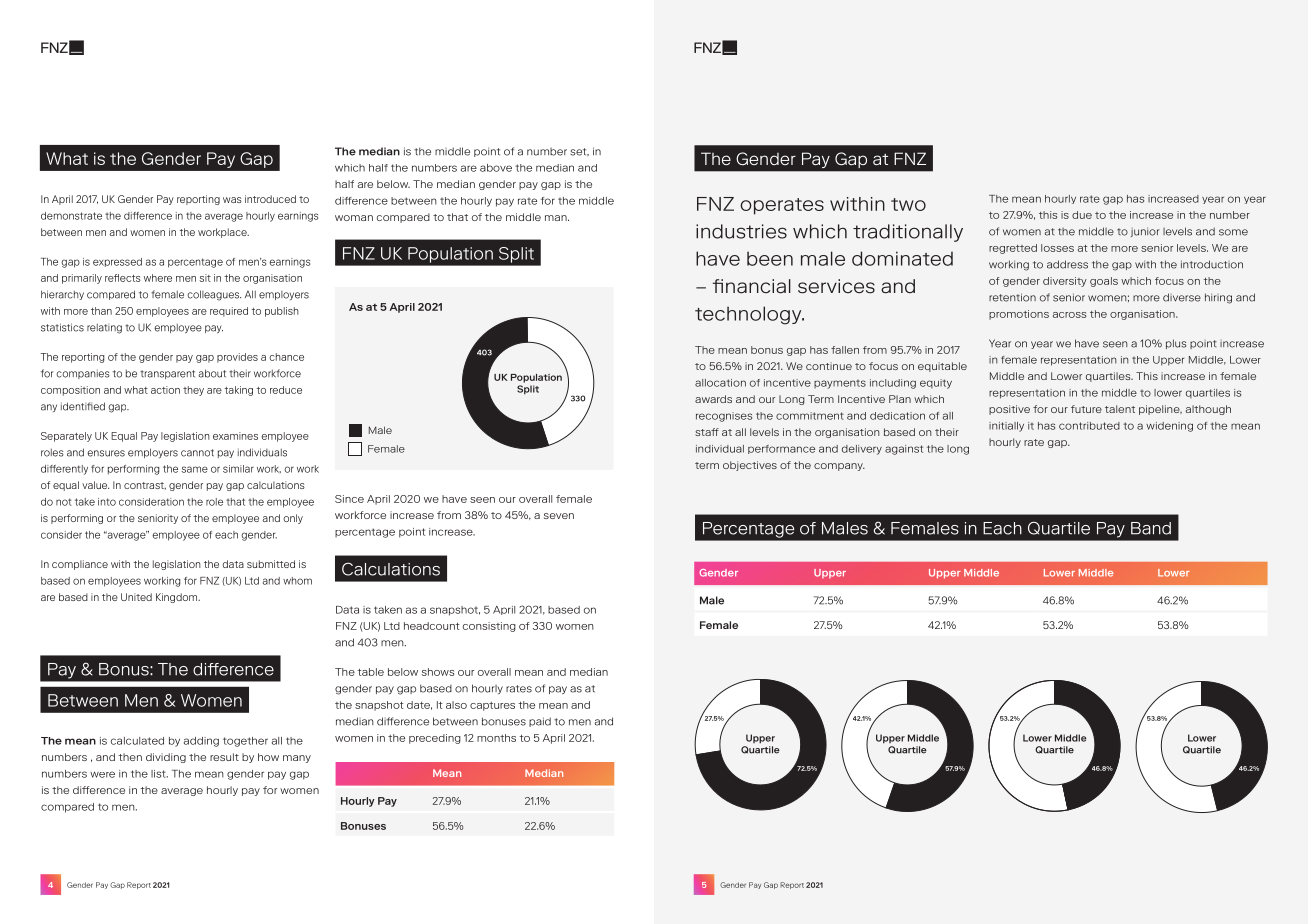 This screenshot has height=924, width=1308. What do you see at coordinates (229, 312) in the screenshot?
I see `required` at bounding box center [229, 312].
